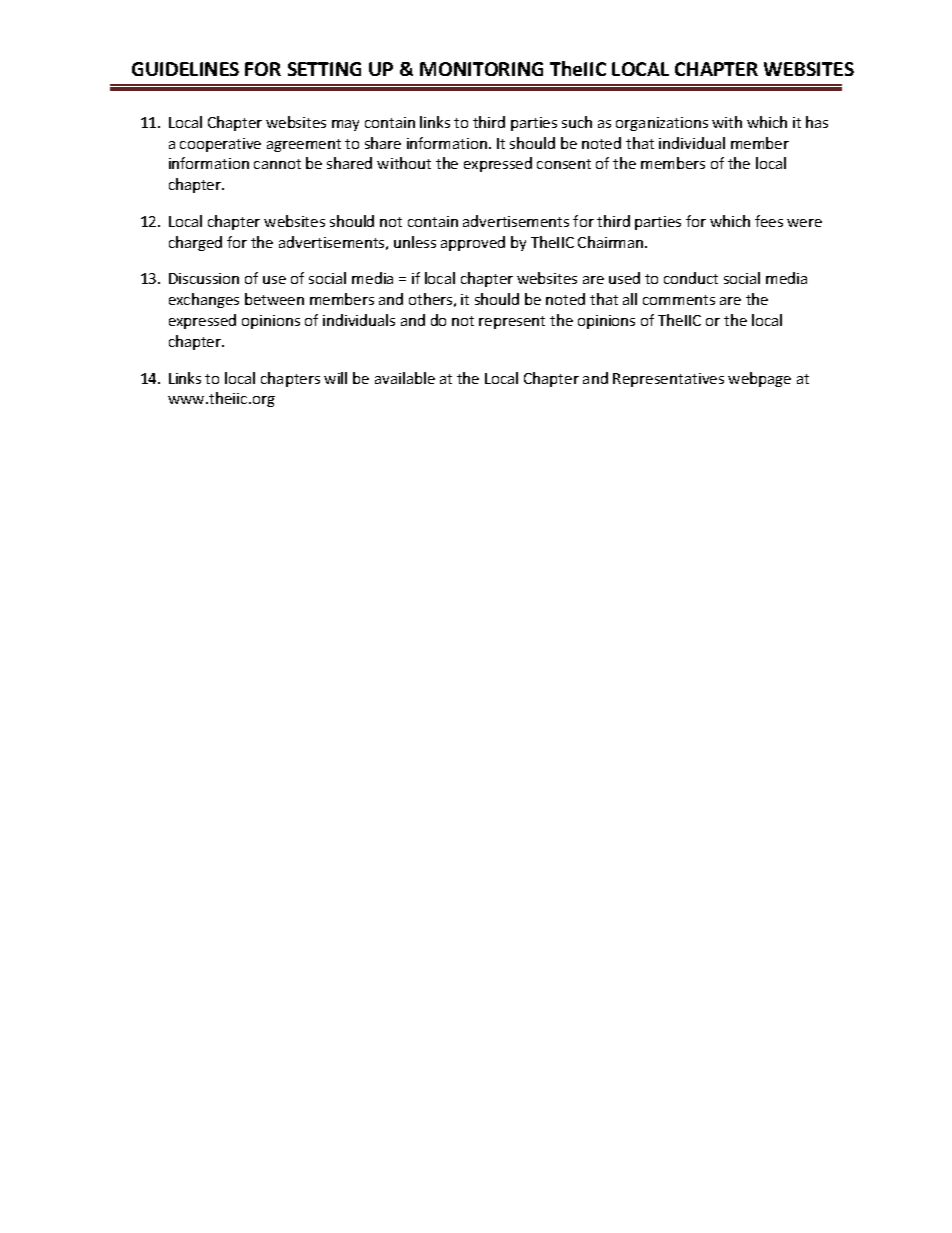  What do you see at coordinates (324, 69) in the screenshot?
I see `SETTING` at bounding box center [324, 69].
